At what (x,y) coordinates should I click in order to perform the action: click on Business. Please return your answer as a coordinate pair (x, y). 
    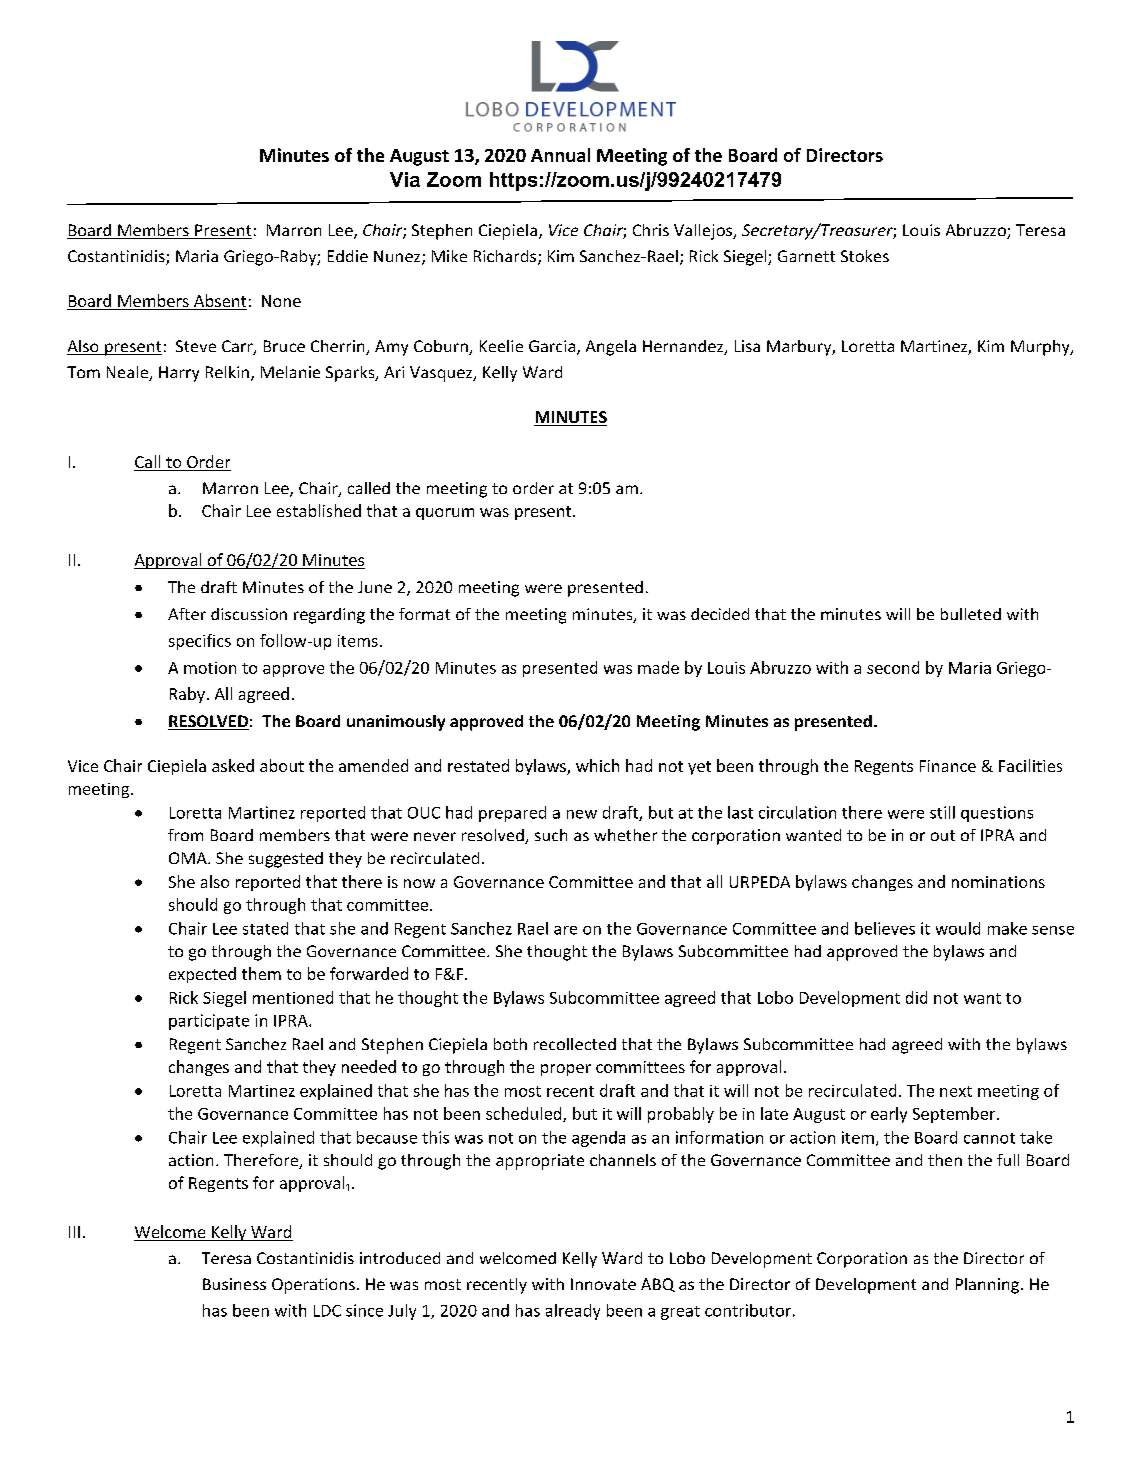
    Looking at the image, I should click on (234, 1284).
